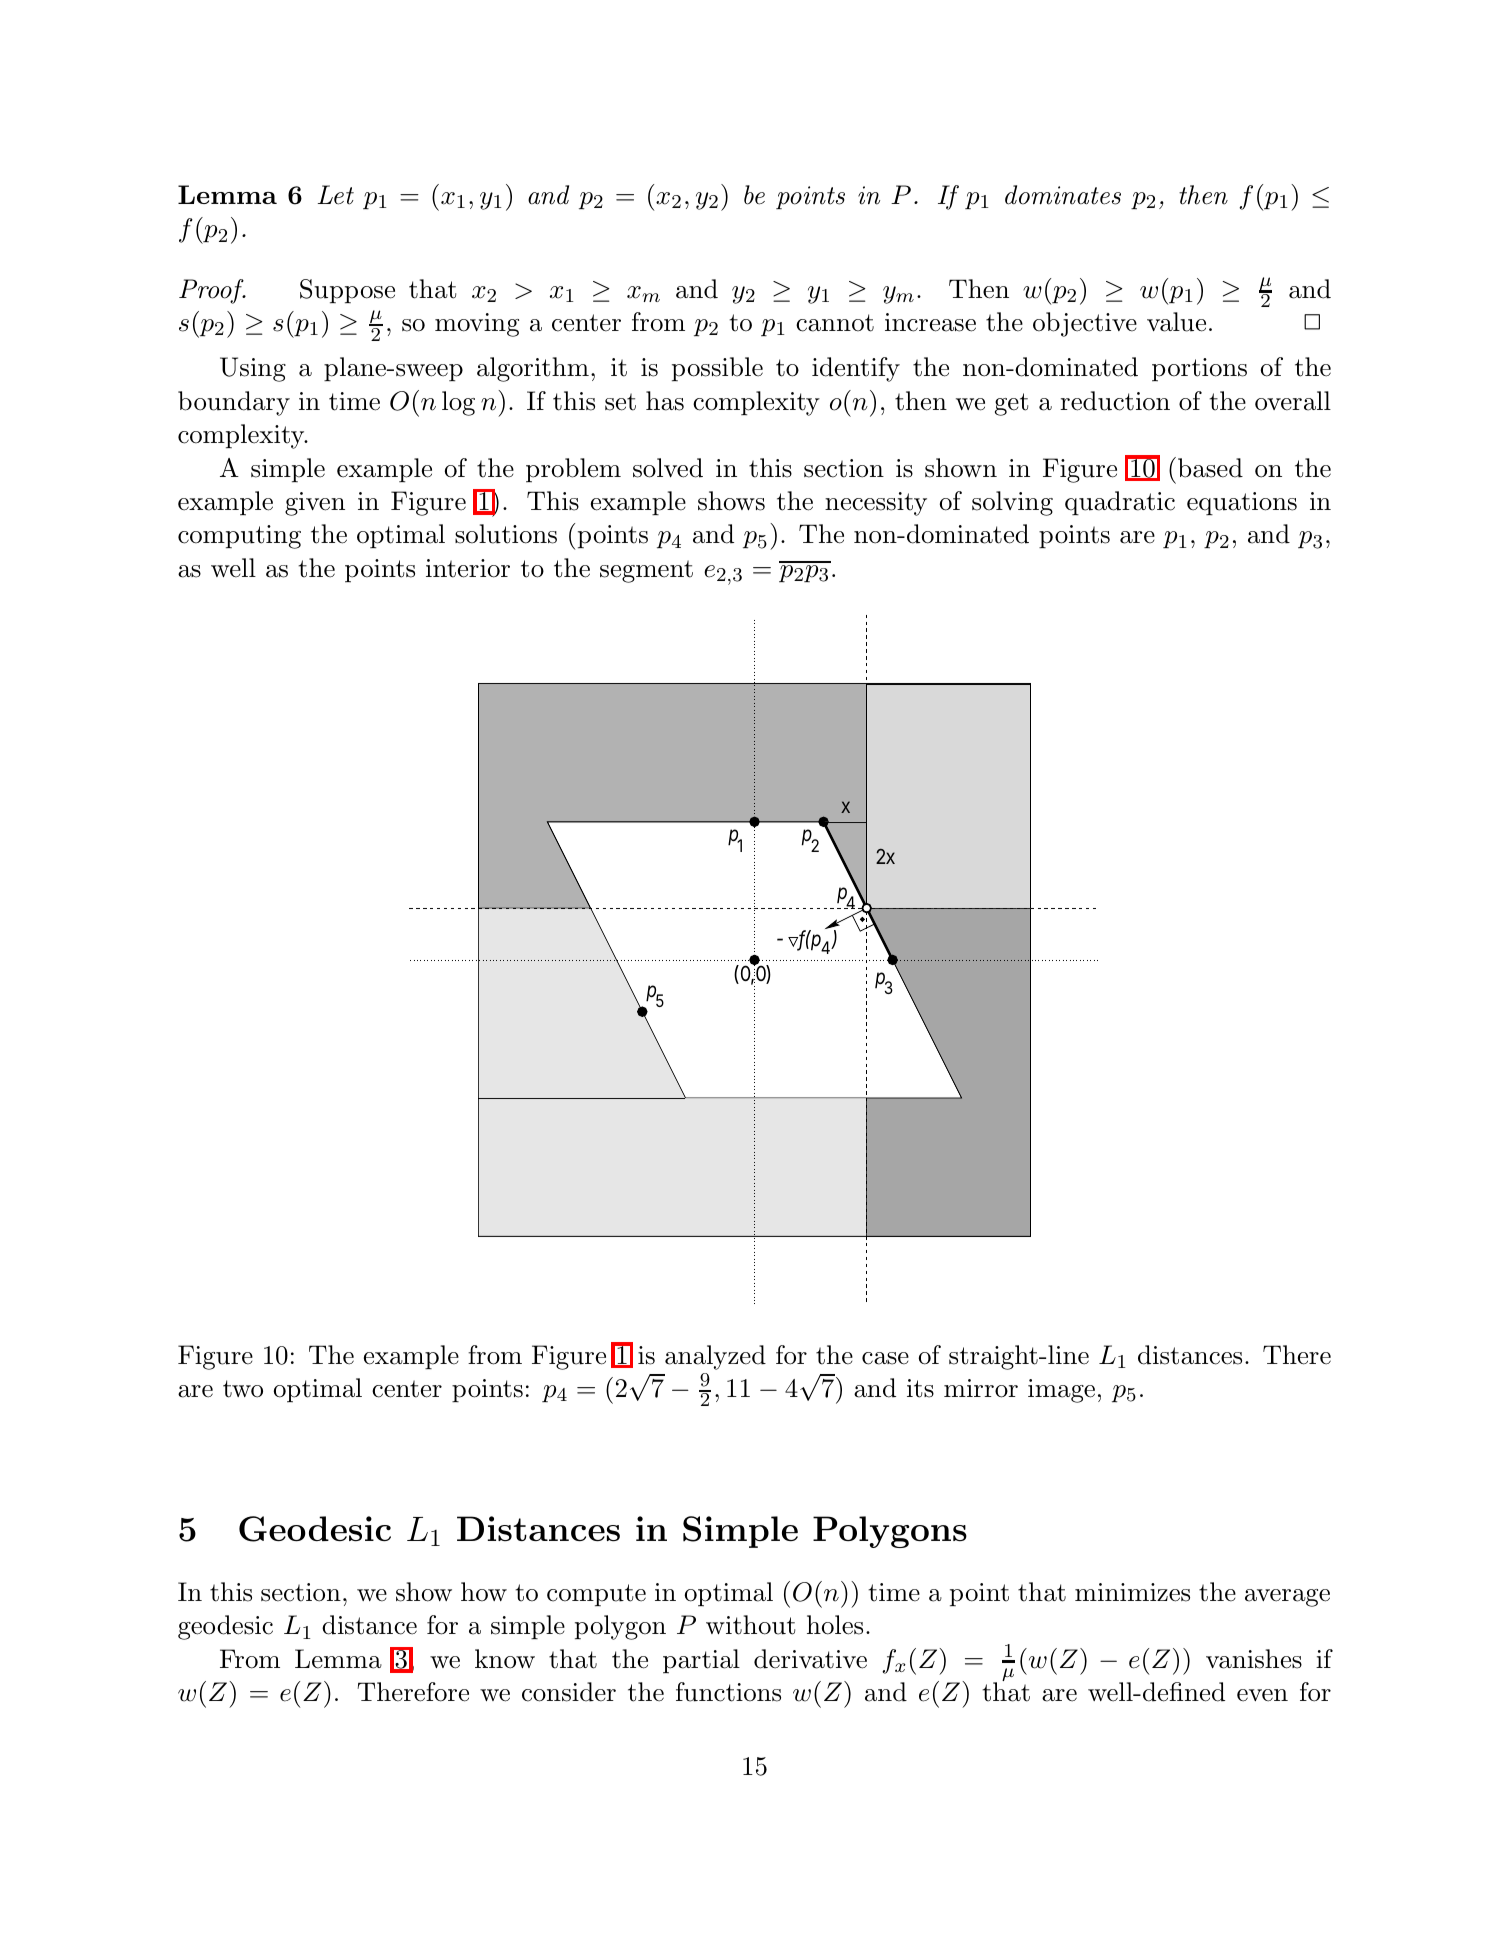  What do you see at coordinates (1061, 1391) in the screenshot?
I see `image` at bounding box center [1061, 1391].
